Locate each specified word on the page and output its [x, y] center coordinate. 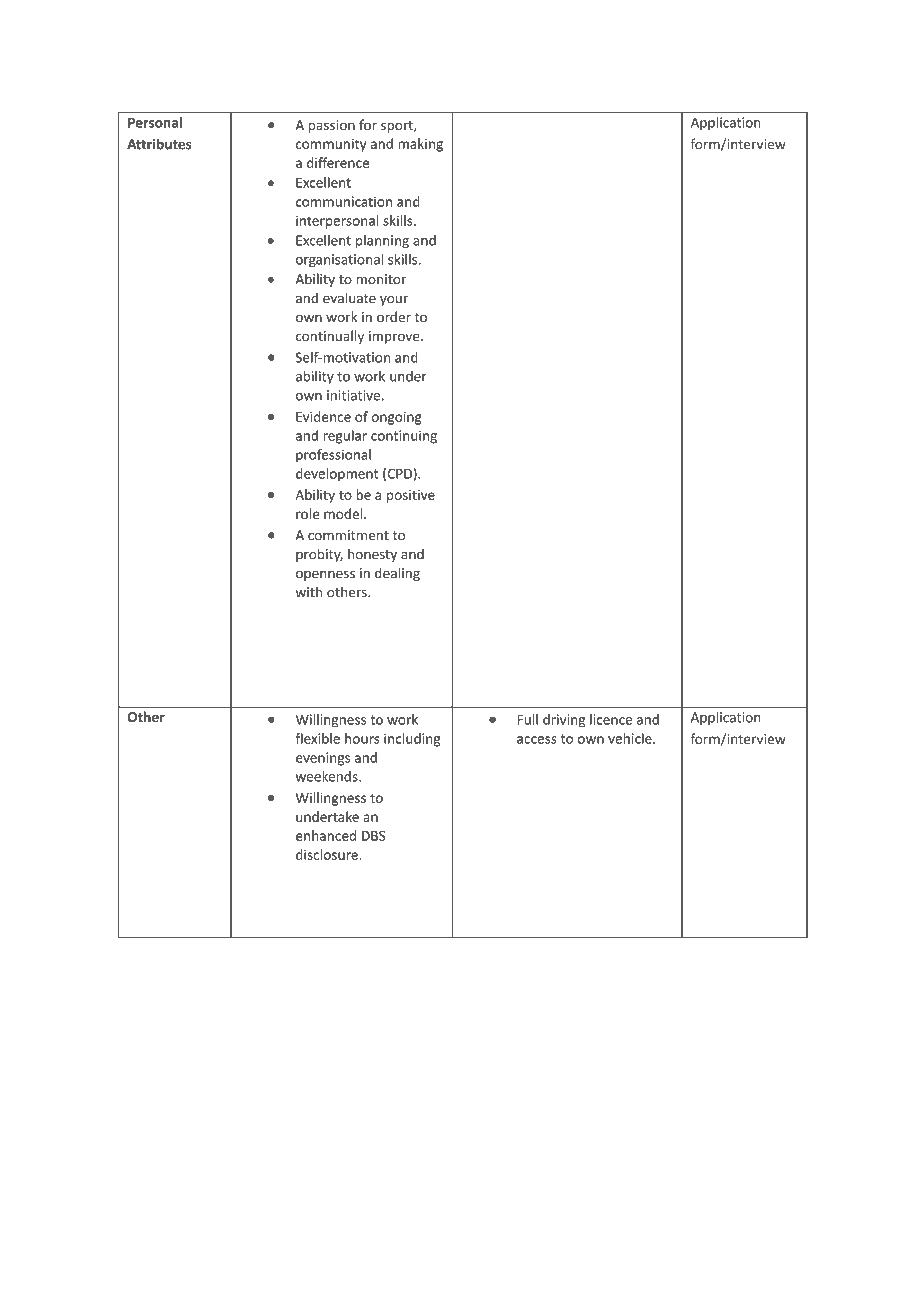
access [537, 740]
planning [382, 241]
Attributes [159, 144]
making [420, 145]
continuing [404, 437]
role [307, 513]
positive [411, 496]
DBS [373, 836]
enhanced [326, 835]
